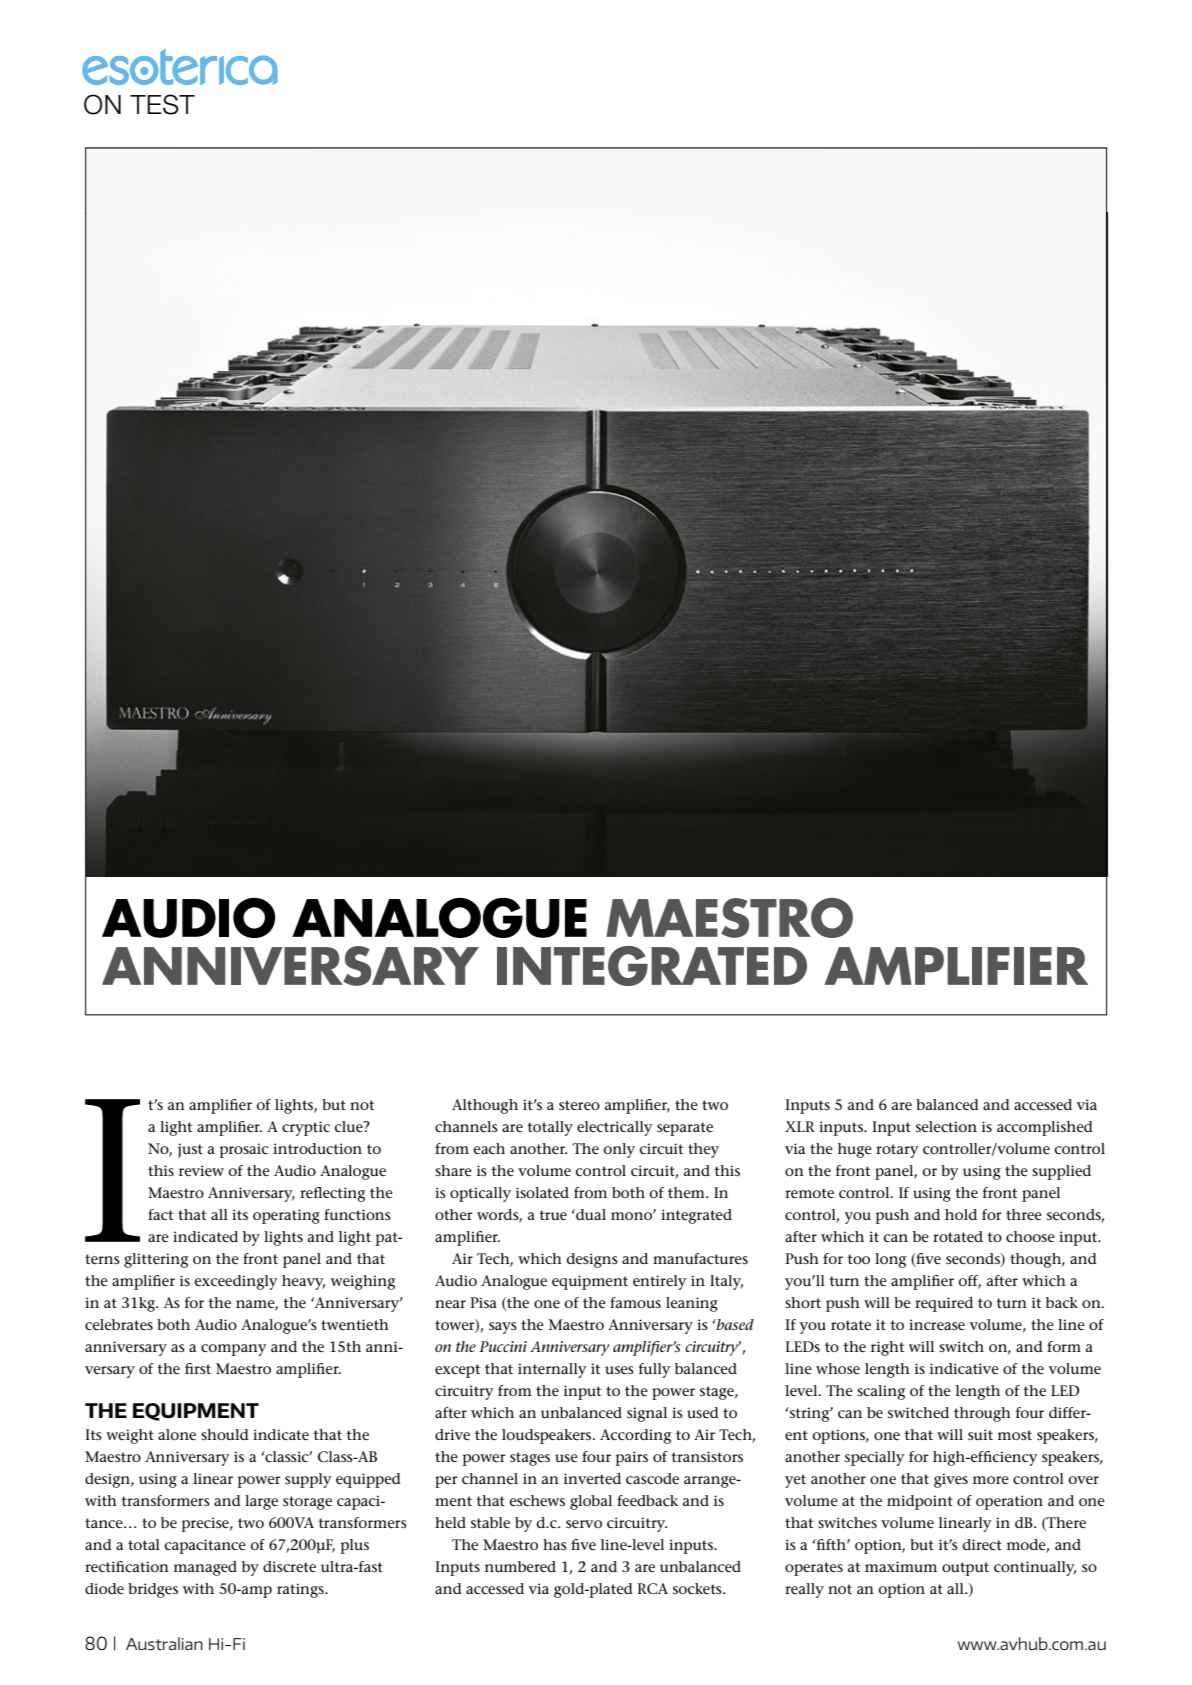 This document has width=1192, height=1685. What do you see at coordinates (306, 1128) in the document?
I see `cryptic` at bounding box center [306, 1128].
